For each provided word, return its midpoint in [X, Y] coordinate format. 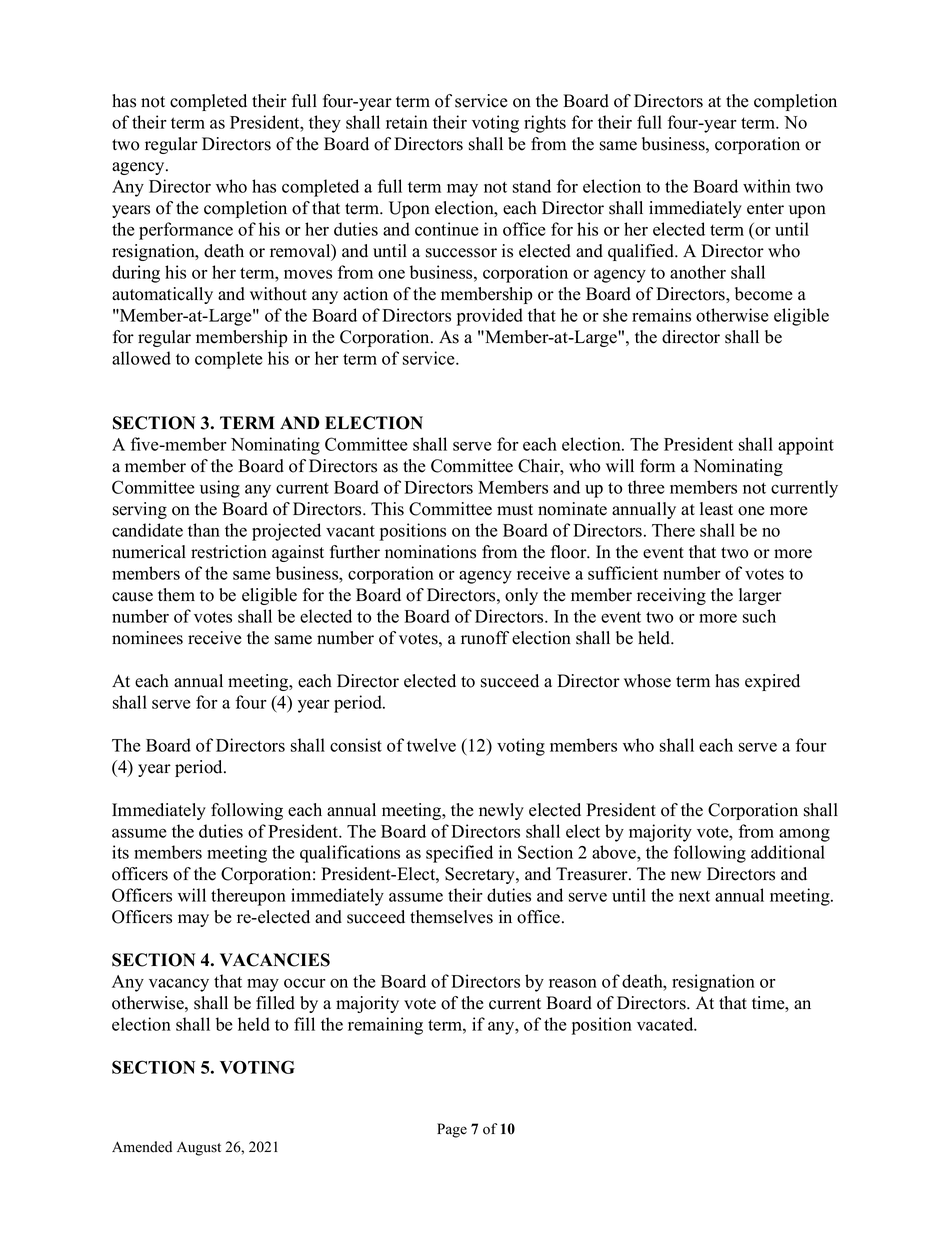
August [199, 1149]
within [767, 186]
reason [573, 983]
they [325, 124]
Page [452, 1130]
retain [407, 122]
